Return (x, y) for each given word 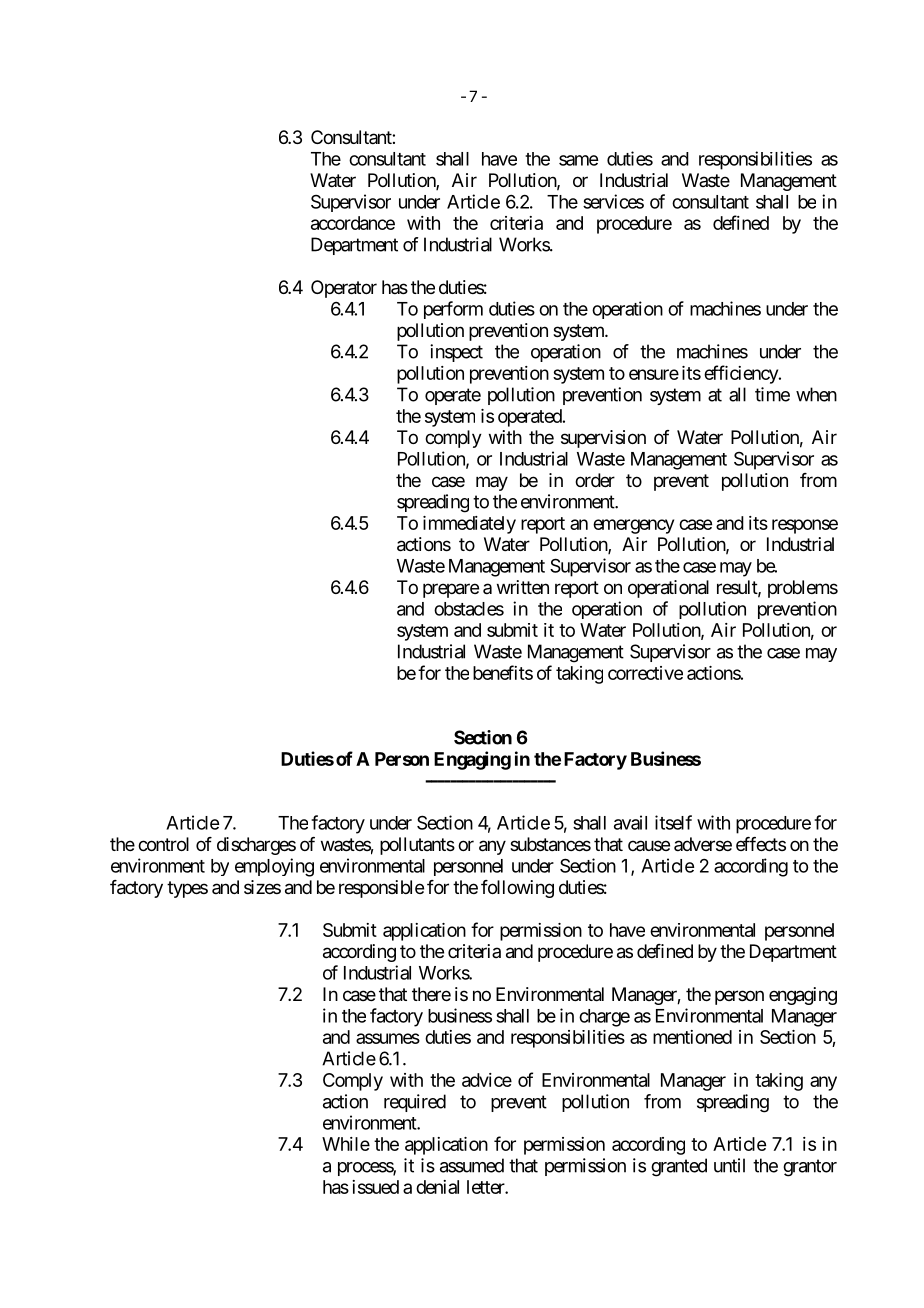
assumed (472, 1165)
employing (274, 867)
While (346, 1144)
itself (673, 822)
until (729, 1165)
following (517, 889)
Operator (344, 289)
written (523, 587)
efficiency (742, 374)
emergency (633, 526)
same (578, 160)
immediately (469, 525)
